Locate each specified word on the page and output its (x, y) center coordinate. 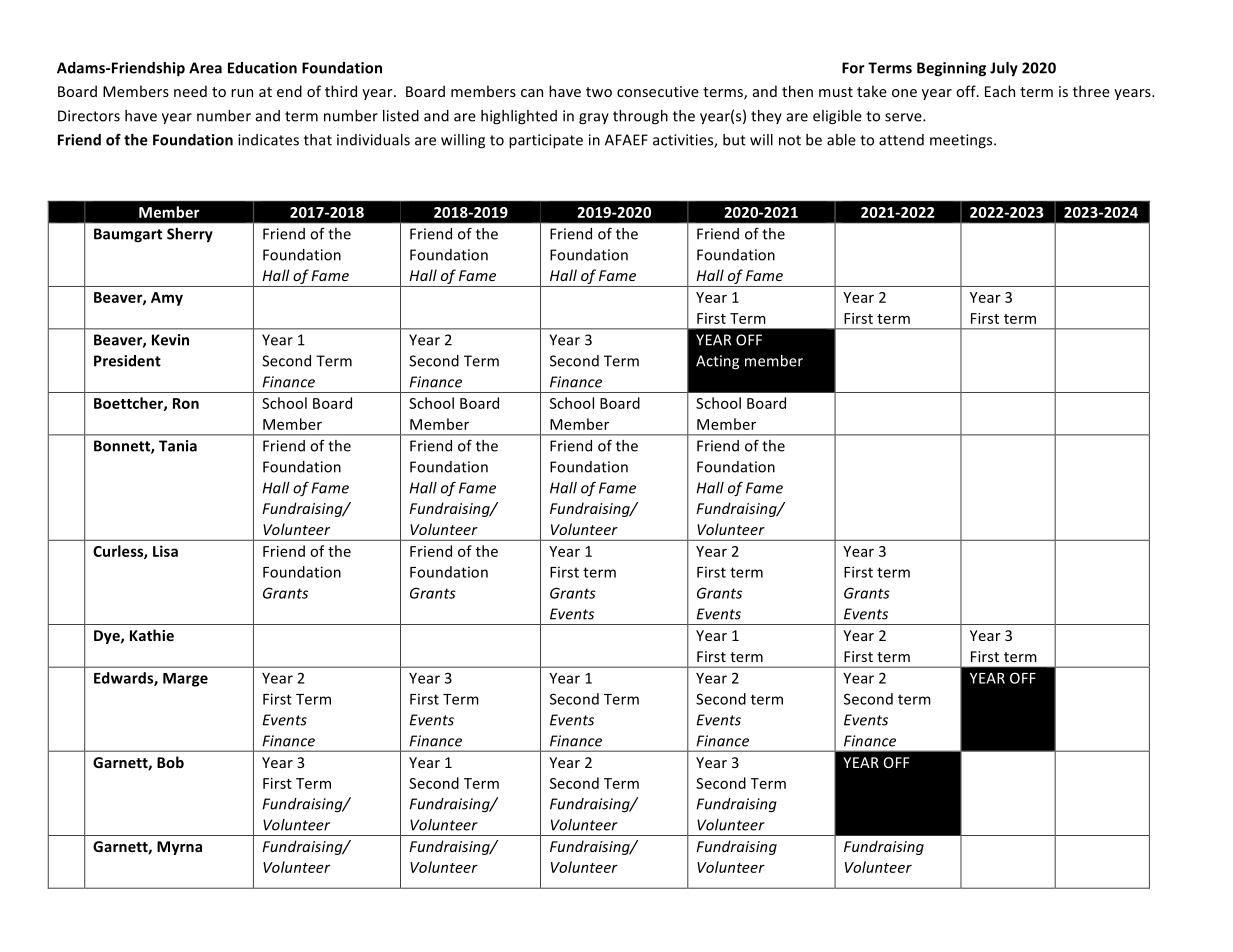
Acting (717, 362)
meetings (962, 141)
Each (1000, 91)
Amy (167, 299)
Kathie (152, 635)
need (190, 91)
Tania (178, 446)
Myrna (179, 848)
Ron (186, 403)
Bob (170, 762)
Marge (185, 680)
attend (901, 140)
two (599, 92)
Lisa (165, 551)
